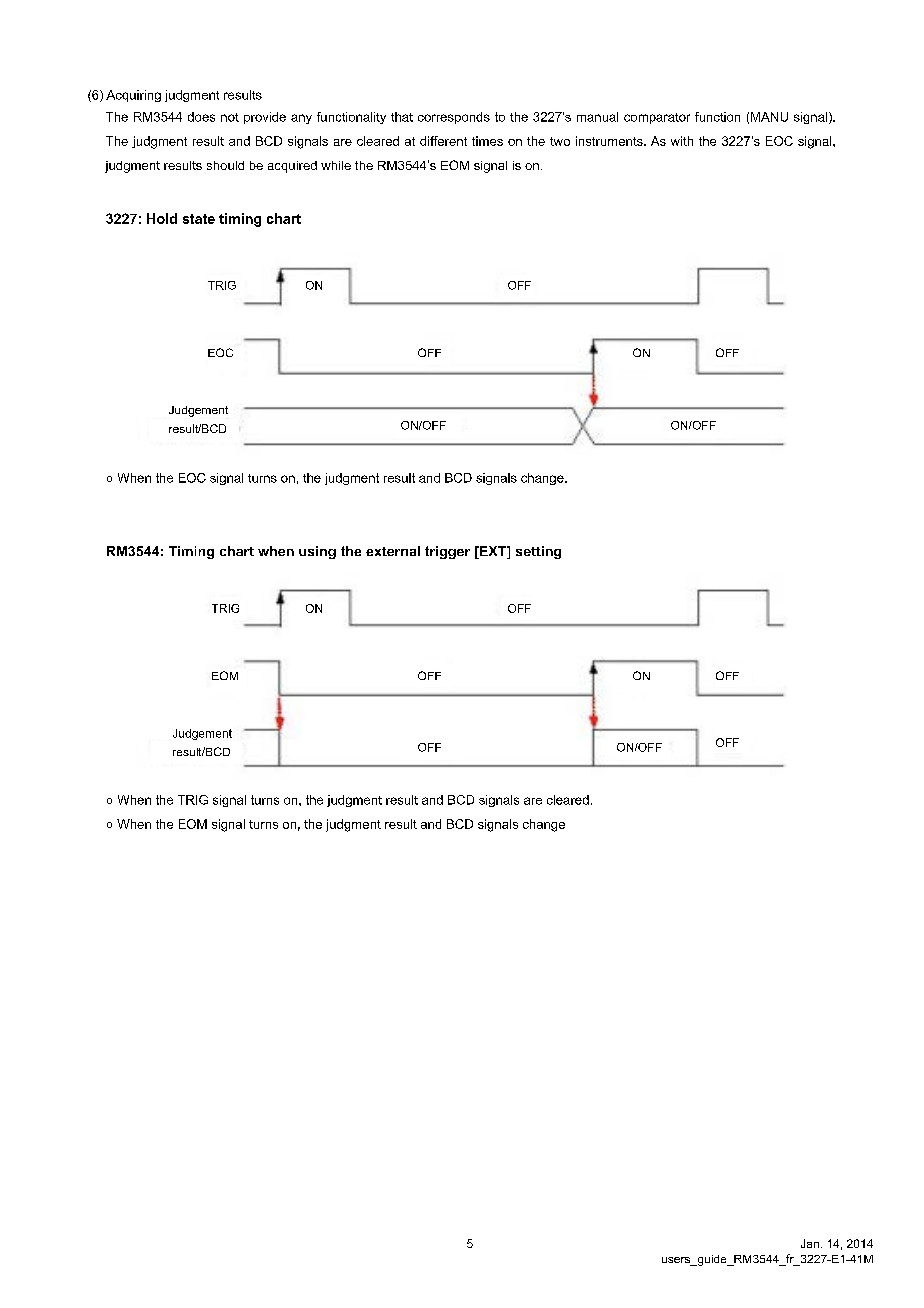 This screenshot has width=924, height=1308. I want to click on acquired, so click(292, 167).
